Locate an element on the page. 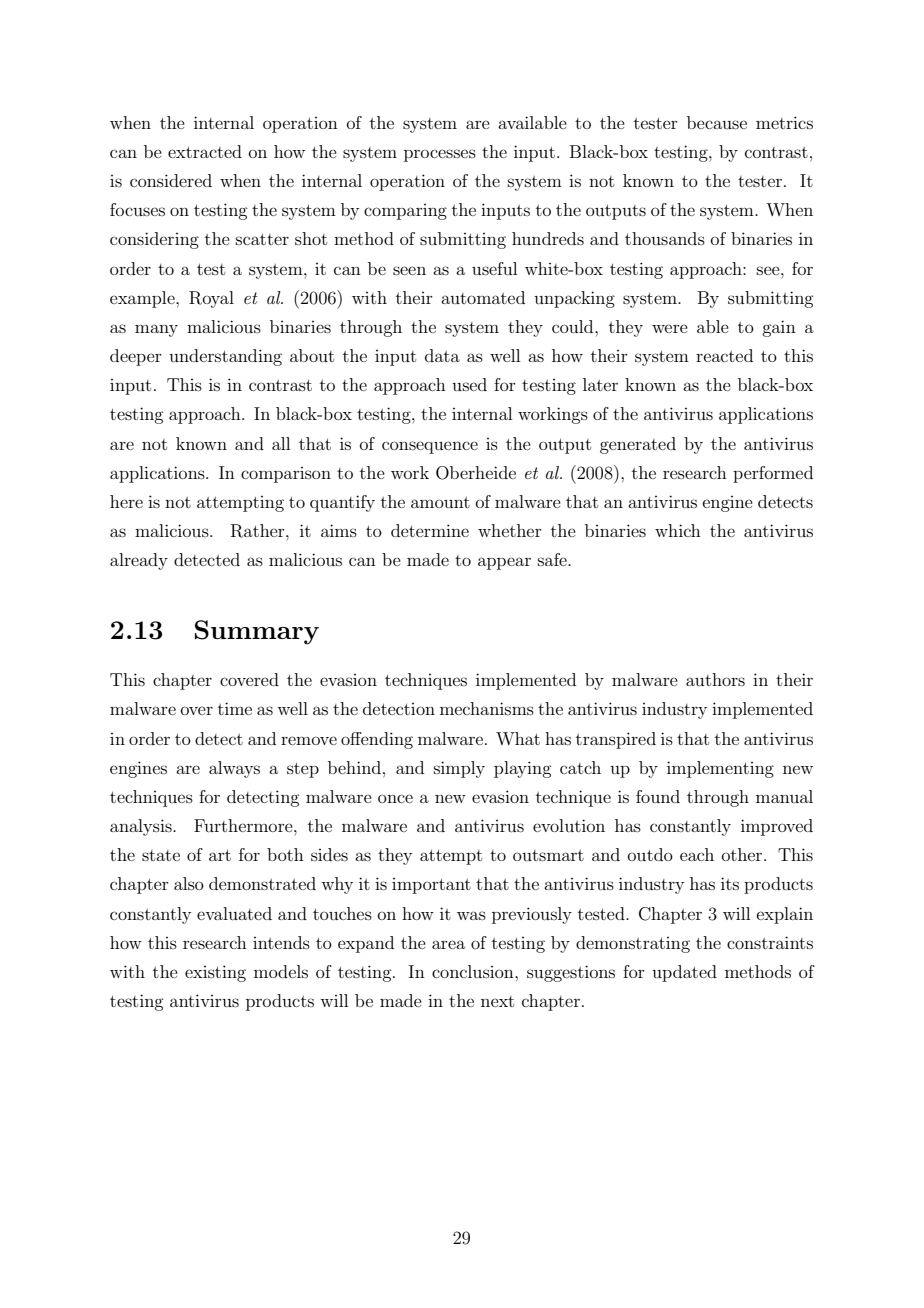 This document has width=924, height=1308. authors is located at coordinates (715, 679).
